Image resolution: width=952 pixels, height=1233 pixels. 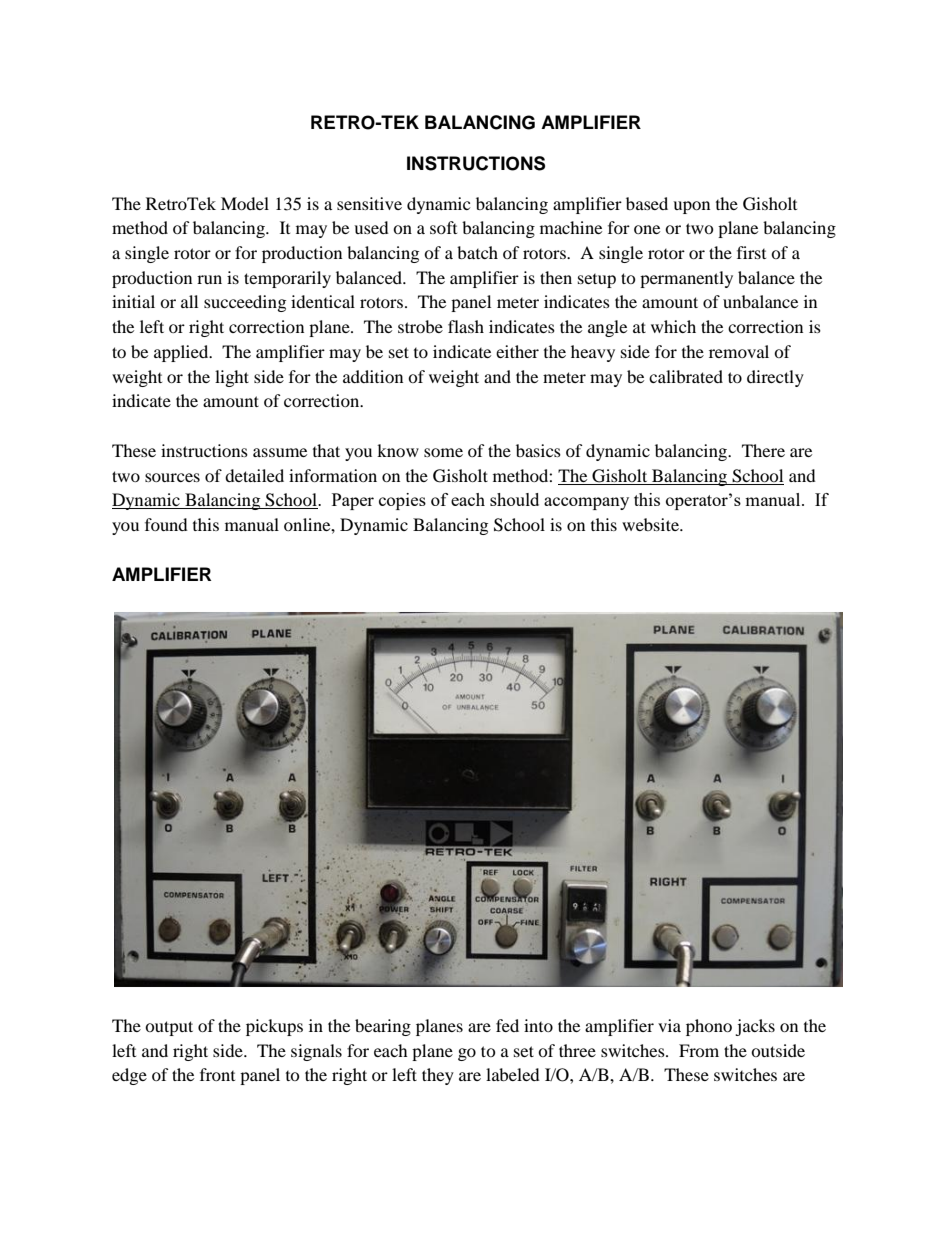 I want to click on output, so click(x=169, y=1028).
